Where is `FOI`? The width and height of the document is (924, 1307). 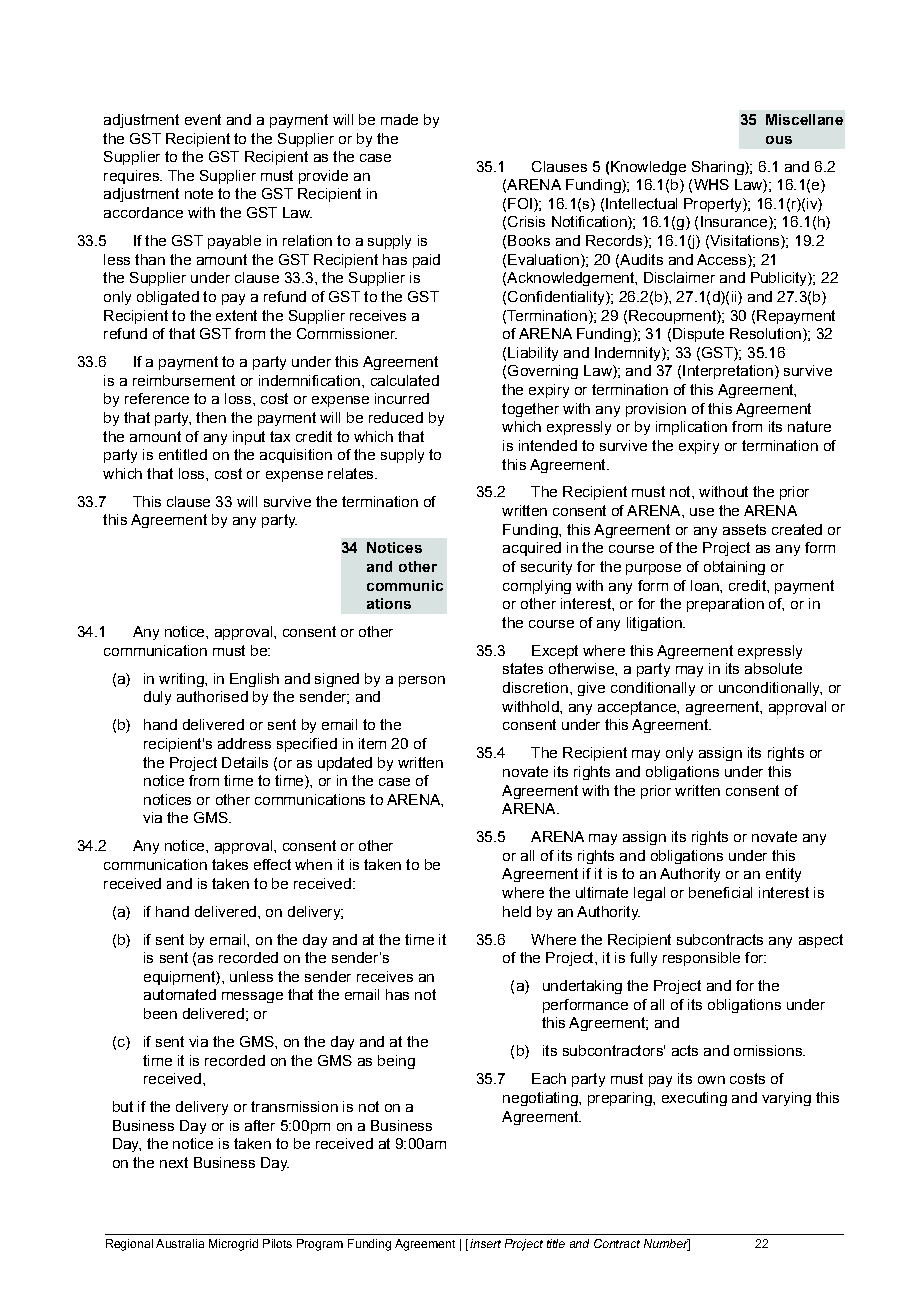 FOI is located at coordinates (520, 203).
